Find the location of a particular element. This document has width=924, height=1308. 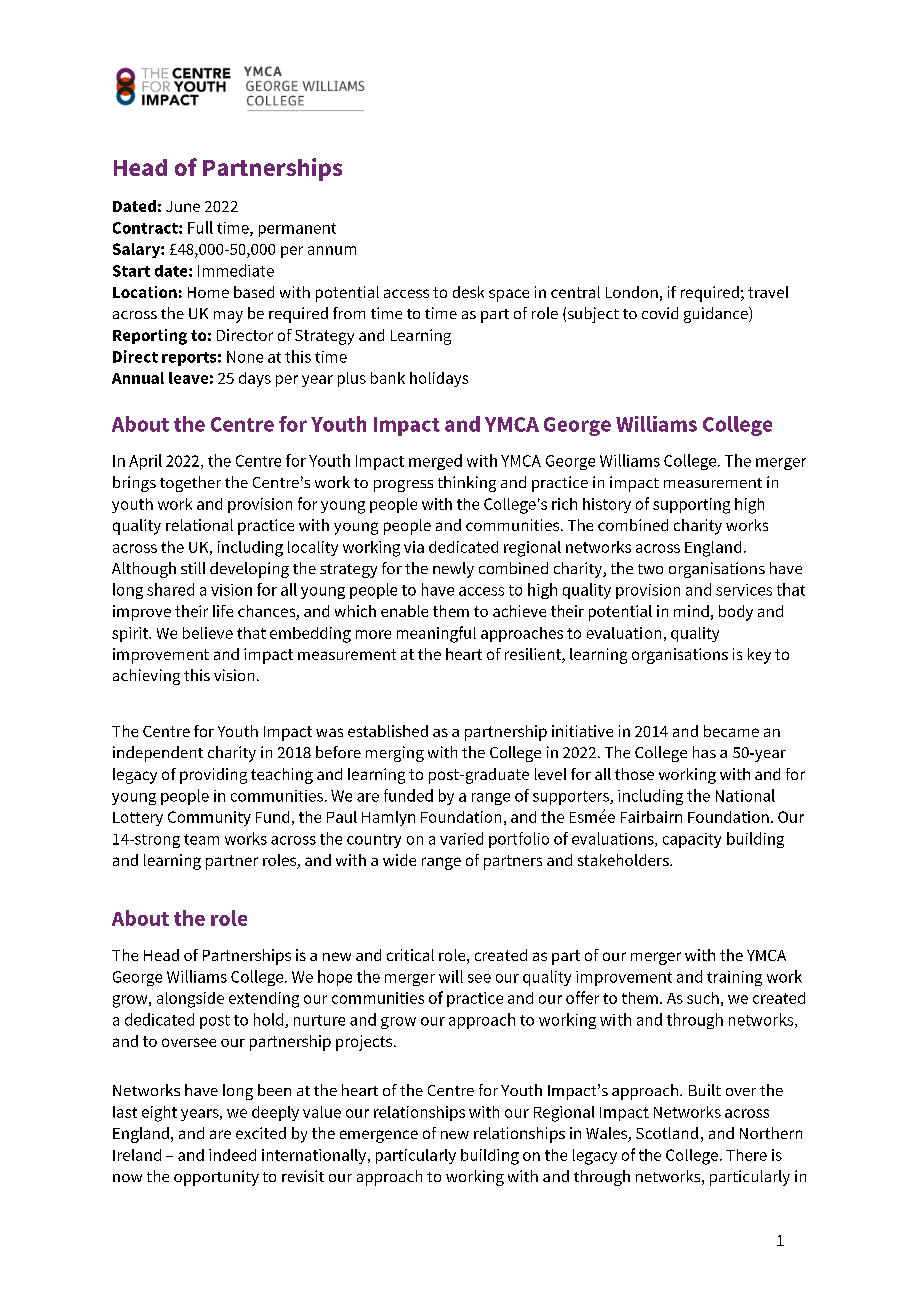

such is located at coordinates (703, 998).
